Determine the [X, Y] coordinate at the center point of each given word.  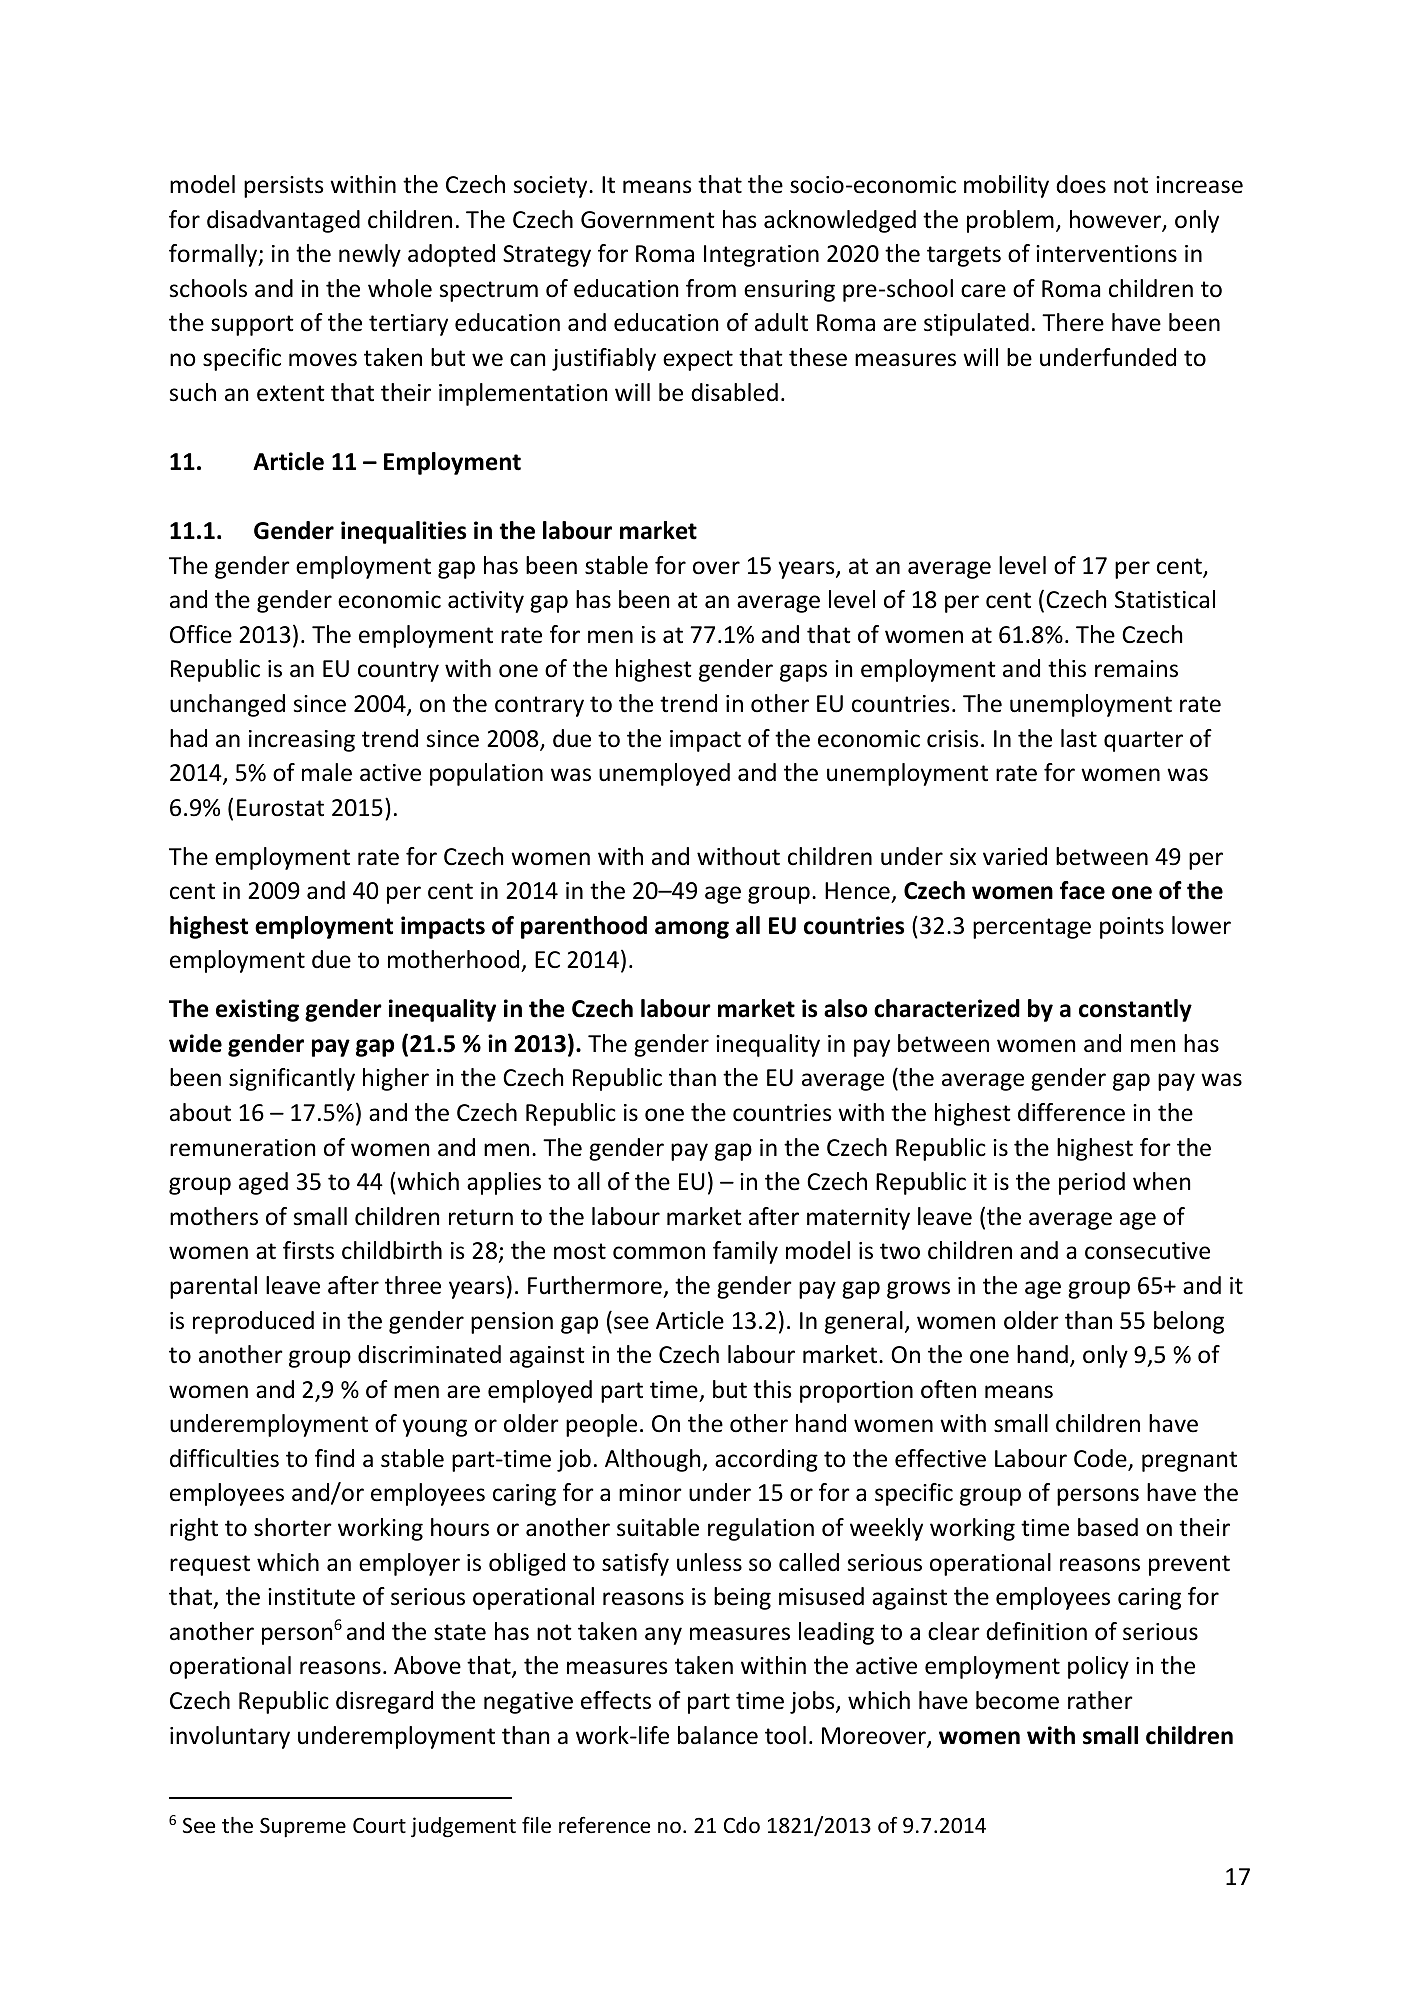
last [1079, 738]
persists [283, 187]
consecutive [1147, 1251]
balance [718, 1735]
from [711, 288]
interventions [1106, 254]
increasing [302, 741]
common [659, 1253]
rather [1100, 1700]
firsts [308, 1250]
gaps [803, 673]
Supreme [303, 1827]
